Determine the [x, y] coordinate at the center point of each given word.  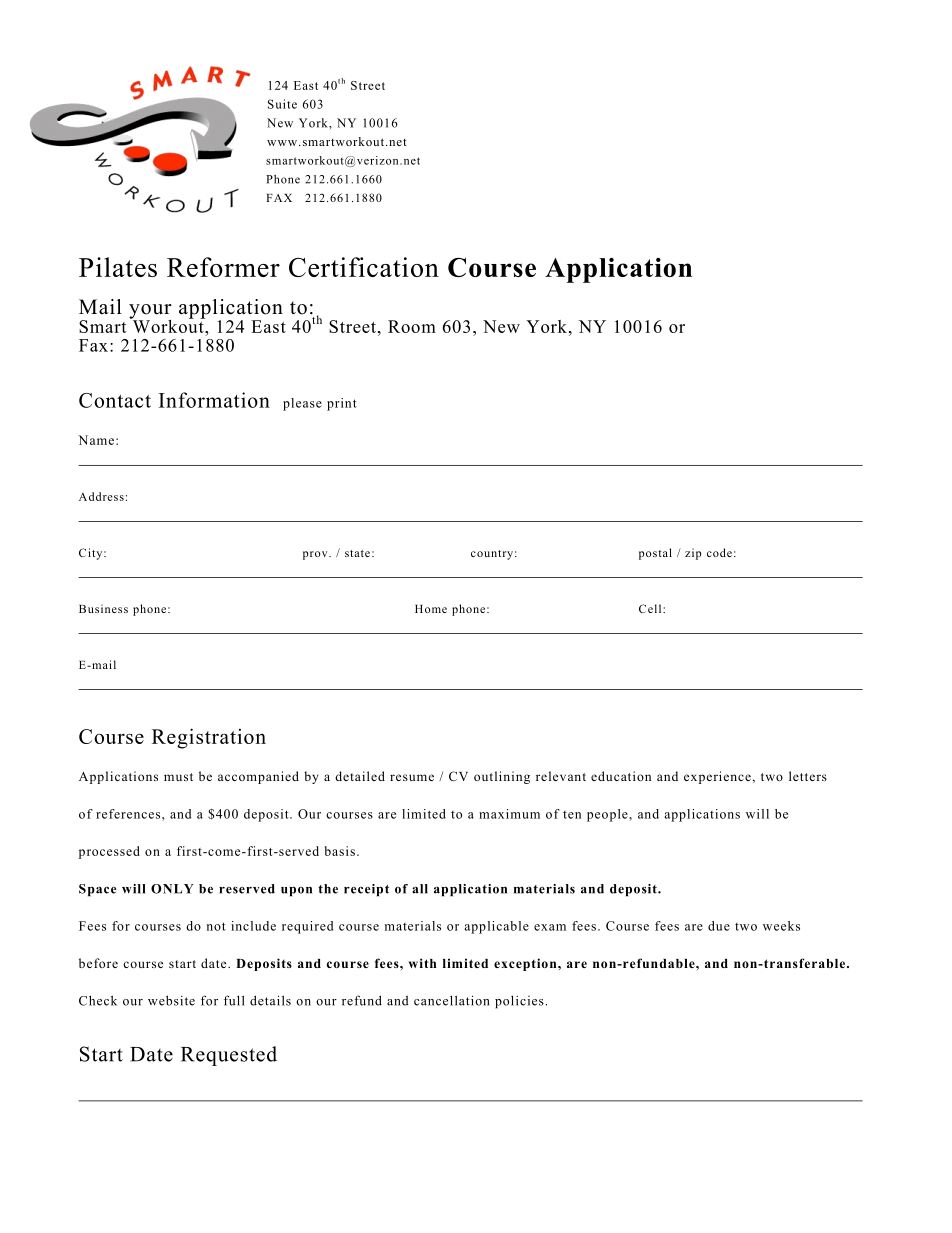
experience [717, 777]
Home [431, 609]
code [719, 552]
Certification [364, 267]
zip [693, 554]
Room [412, 326]
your [150, 312]
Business [103, 608]
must [178, 777]
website [171, 1000]
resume [412, 777]
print [342, 404]
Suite [282, 104]
